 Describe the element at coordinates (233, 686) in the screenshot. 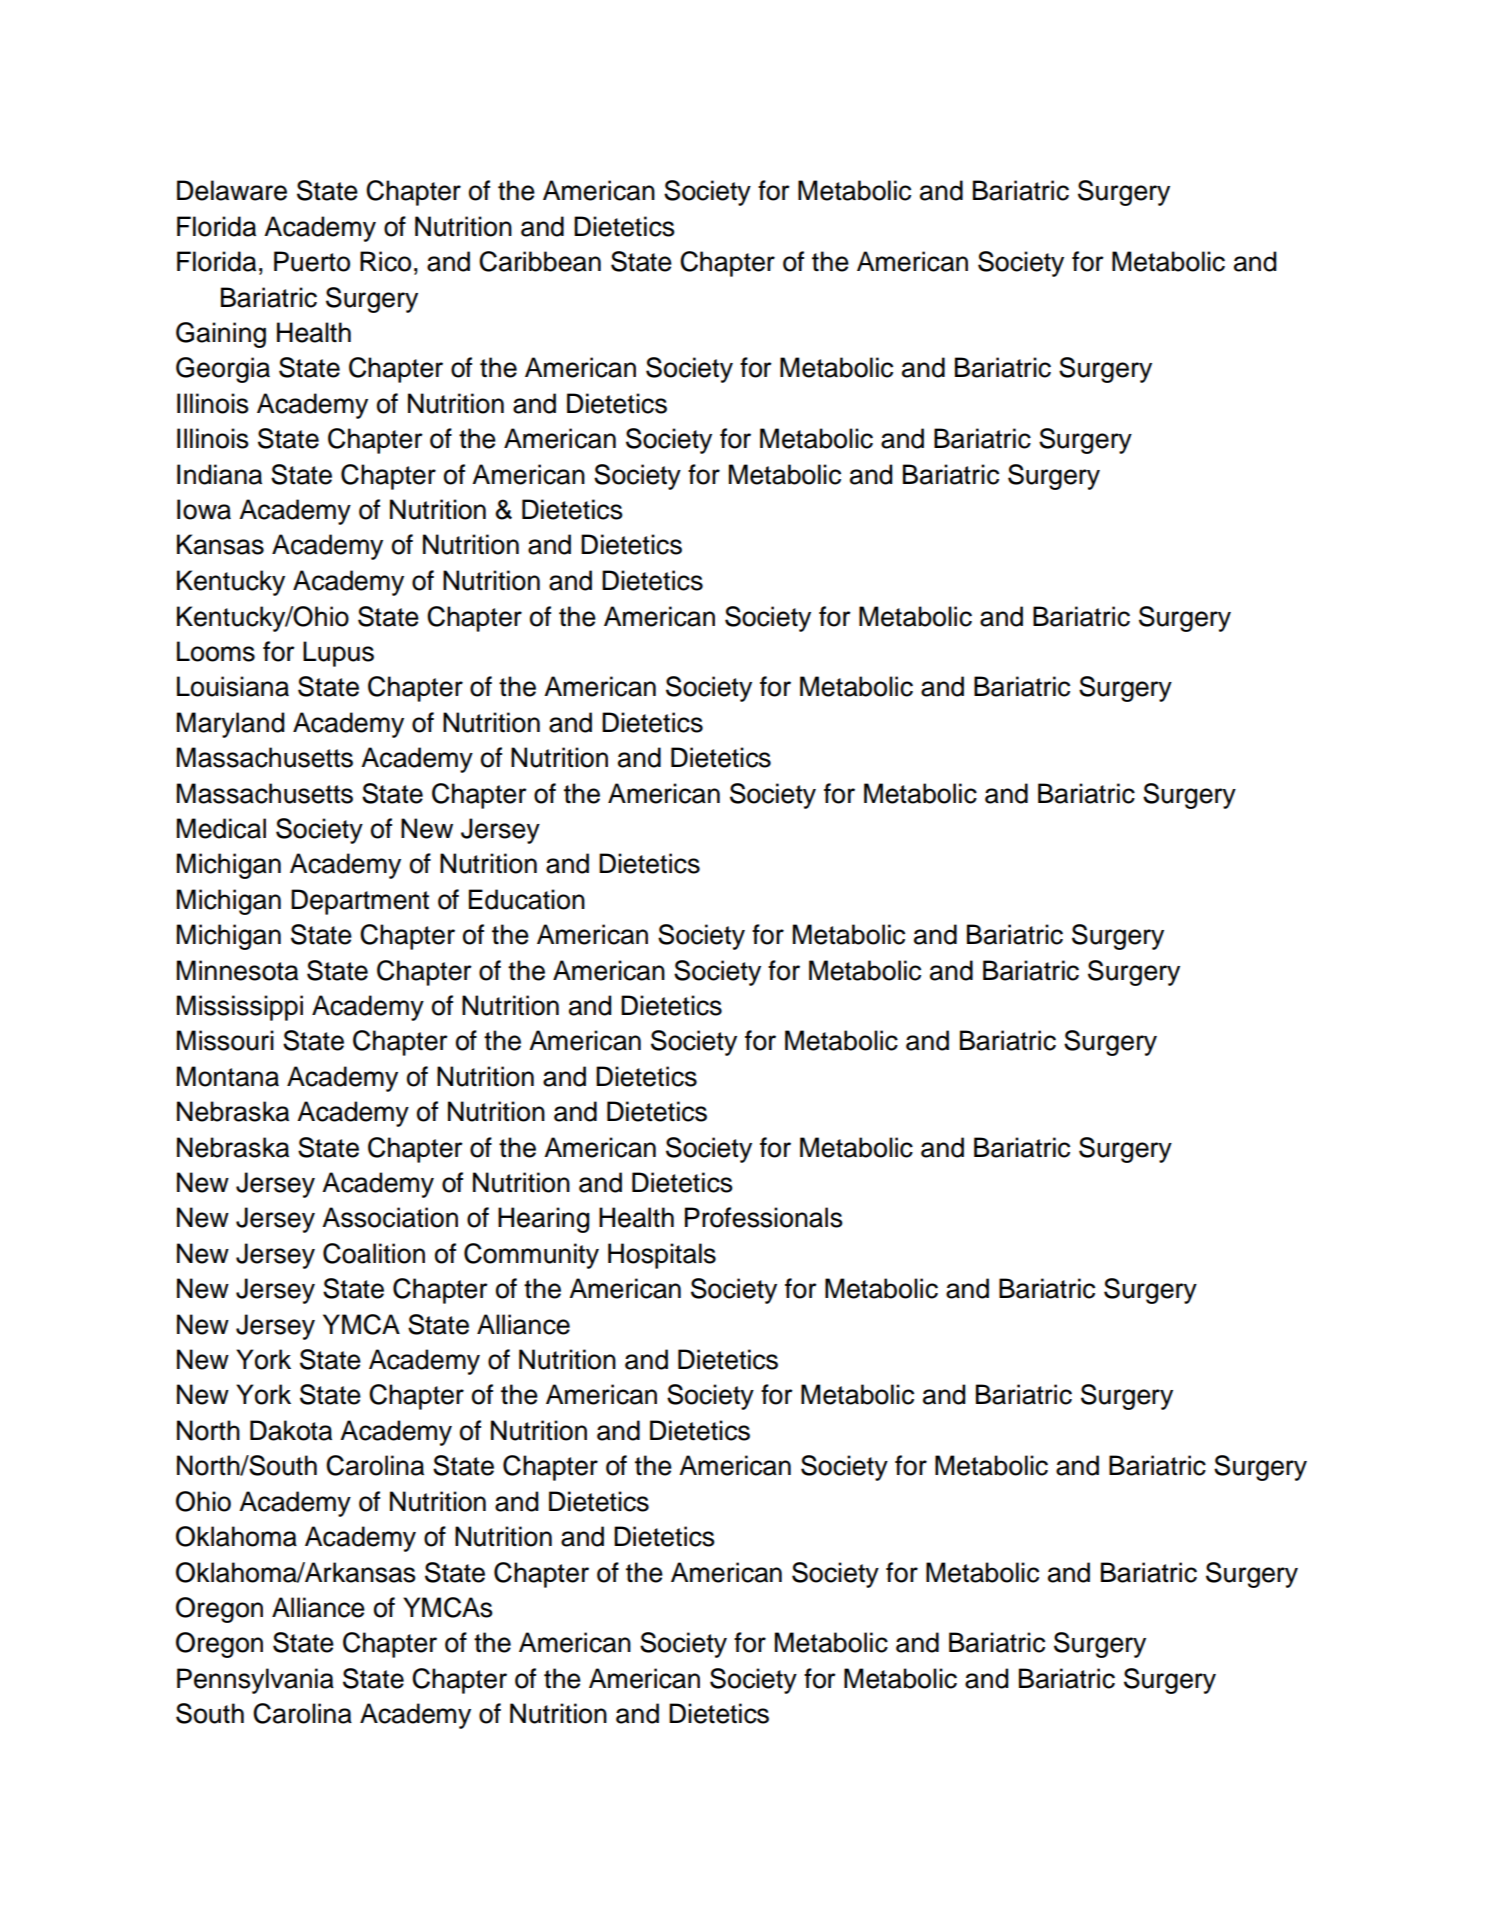

I see `Louisiana` at that location.
